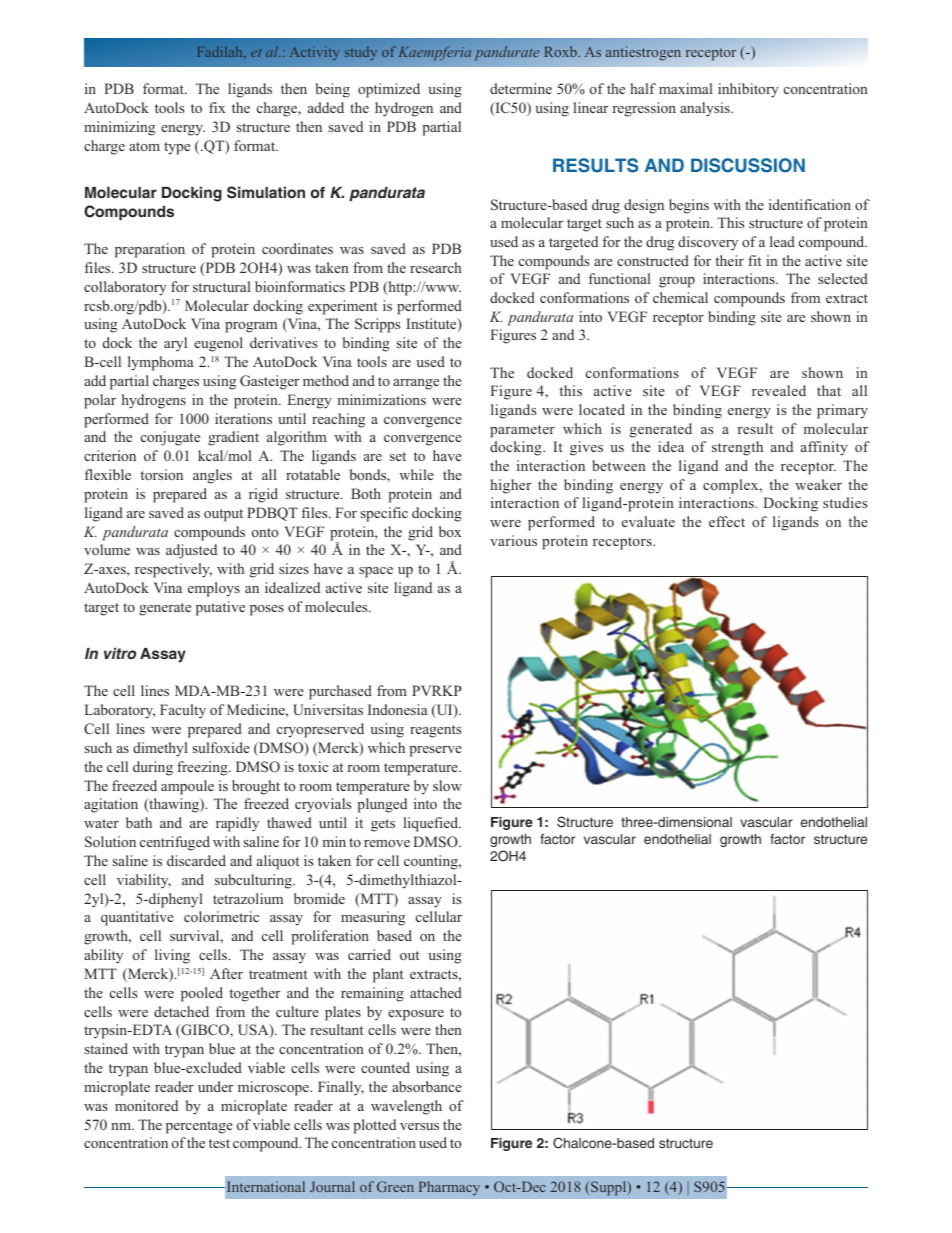 The width and height of the screenshot is (952, 1233). Describe the element at coordinates (513, 540) in the screenshot. I see `various` at that location.
